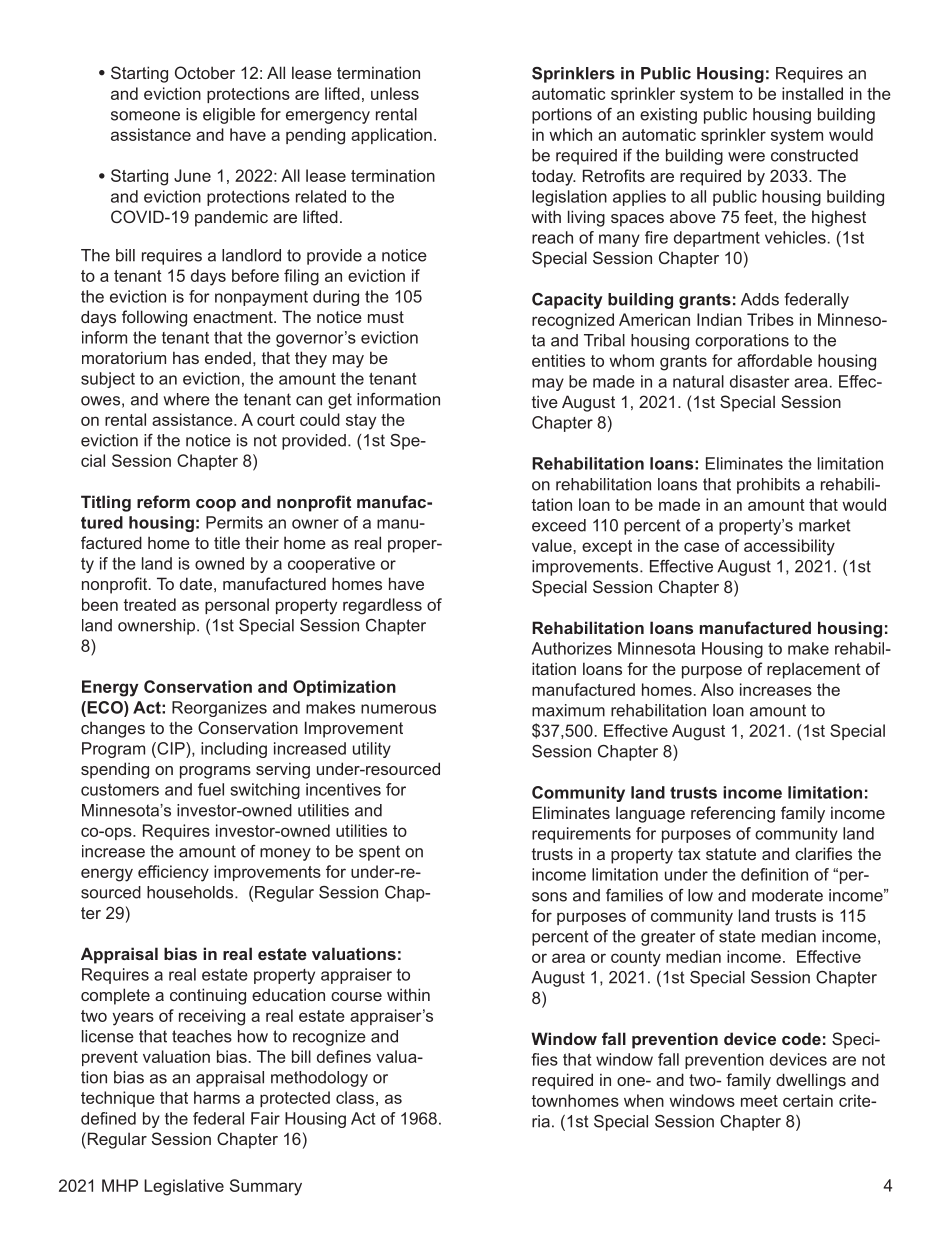 This screenshot has width=952, height=1233. What do you see at coordinates (217, 1097) in the screenshot?
I see `harms` at bounding box center [217, 1097].
